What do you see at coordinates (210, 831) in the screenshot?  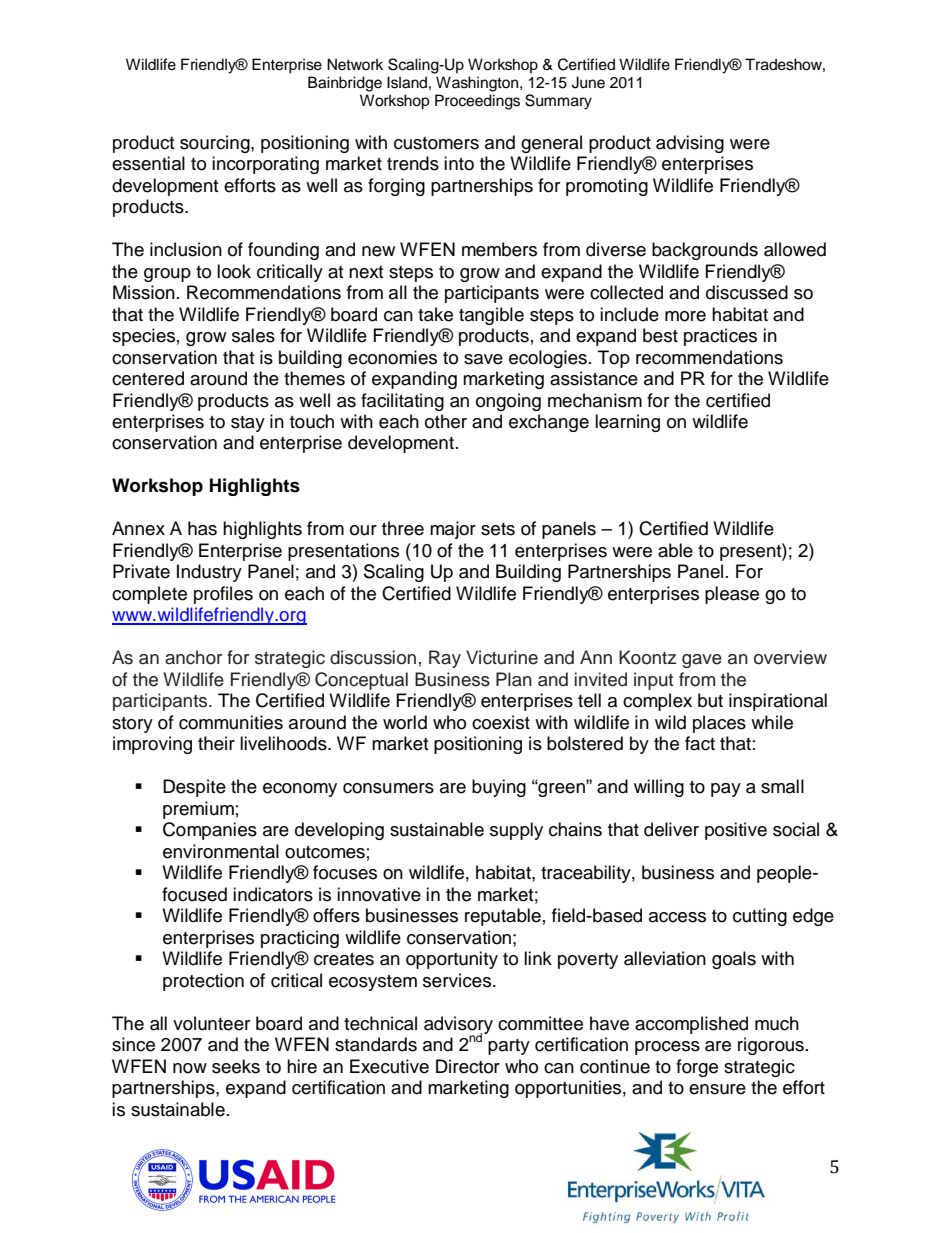 I see `Companies` at bounding box center [210, 831].
